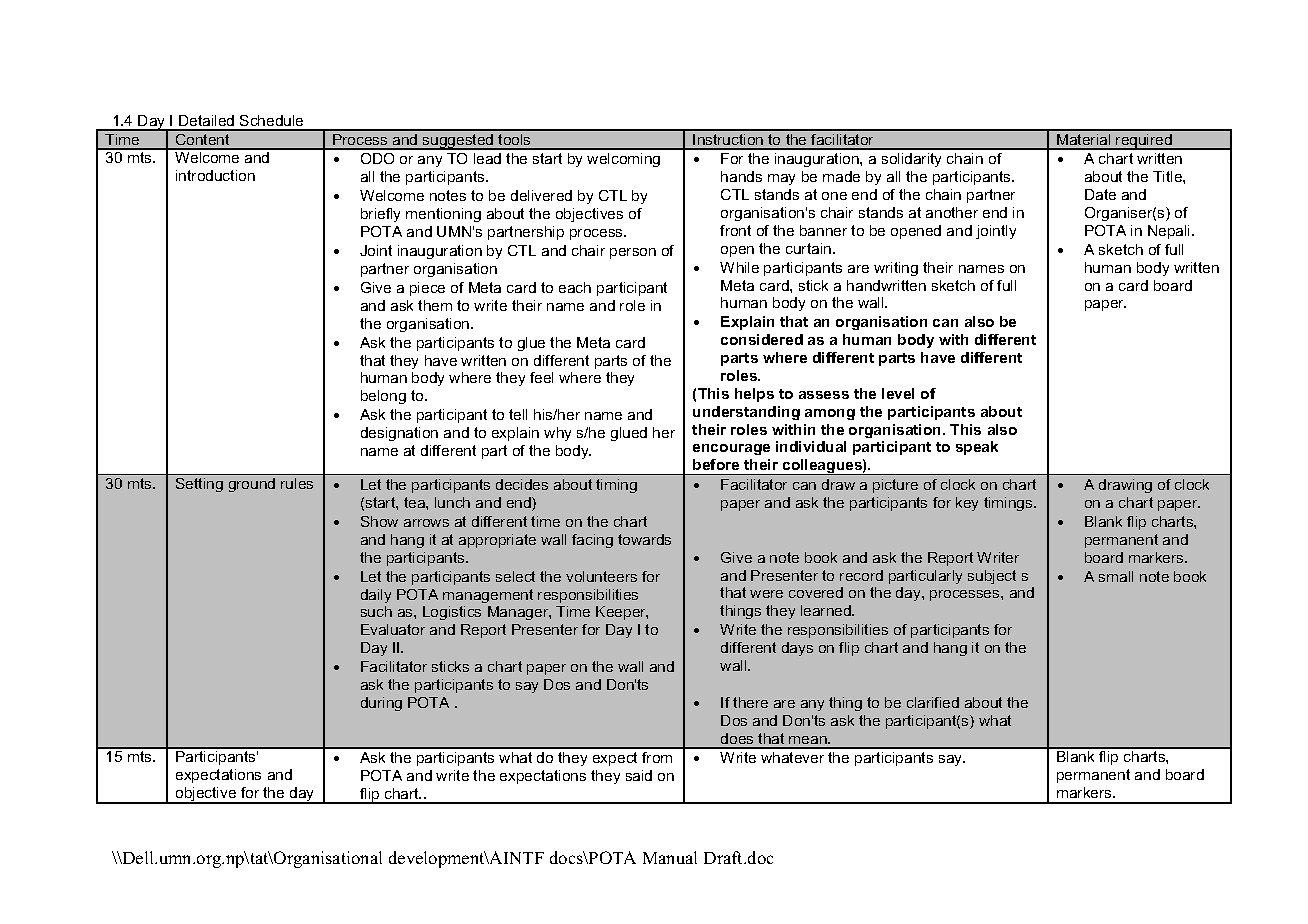  What do you see at coordinates (644, 539) in the document?
I see `towards` at bounding box center [644, 539].
